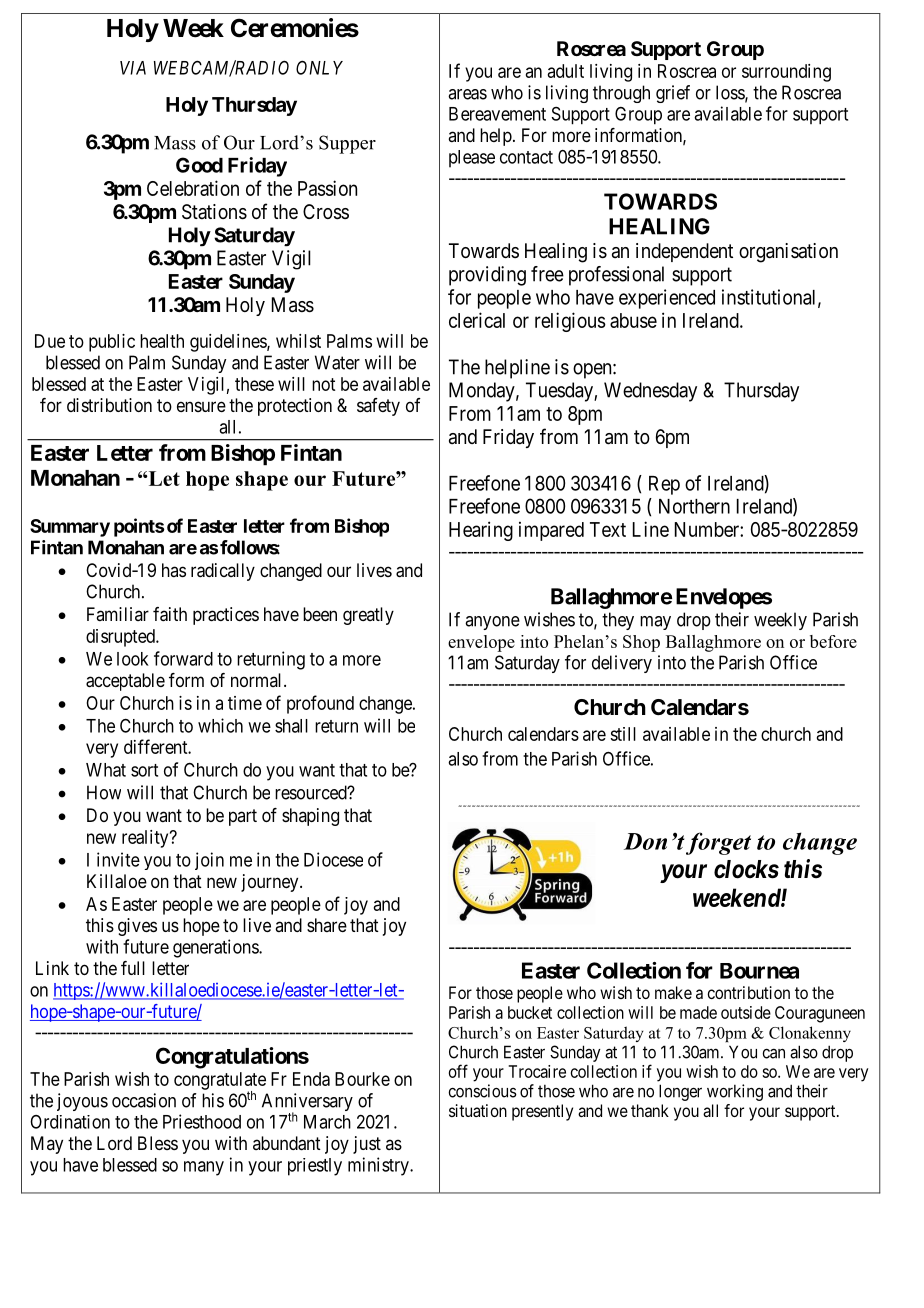  I want to click on before, so click(833, 641).
